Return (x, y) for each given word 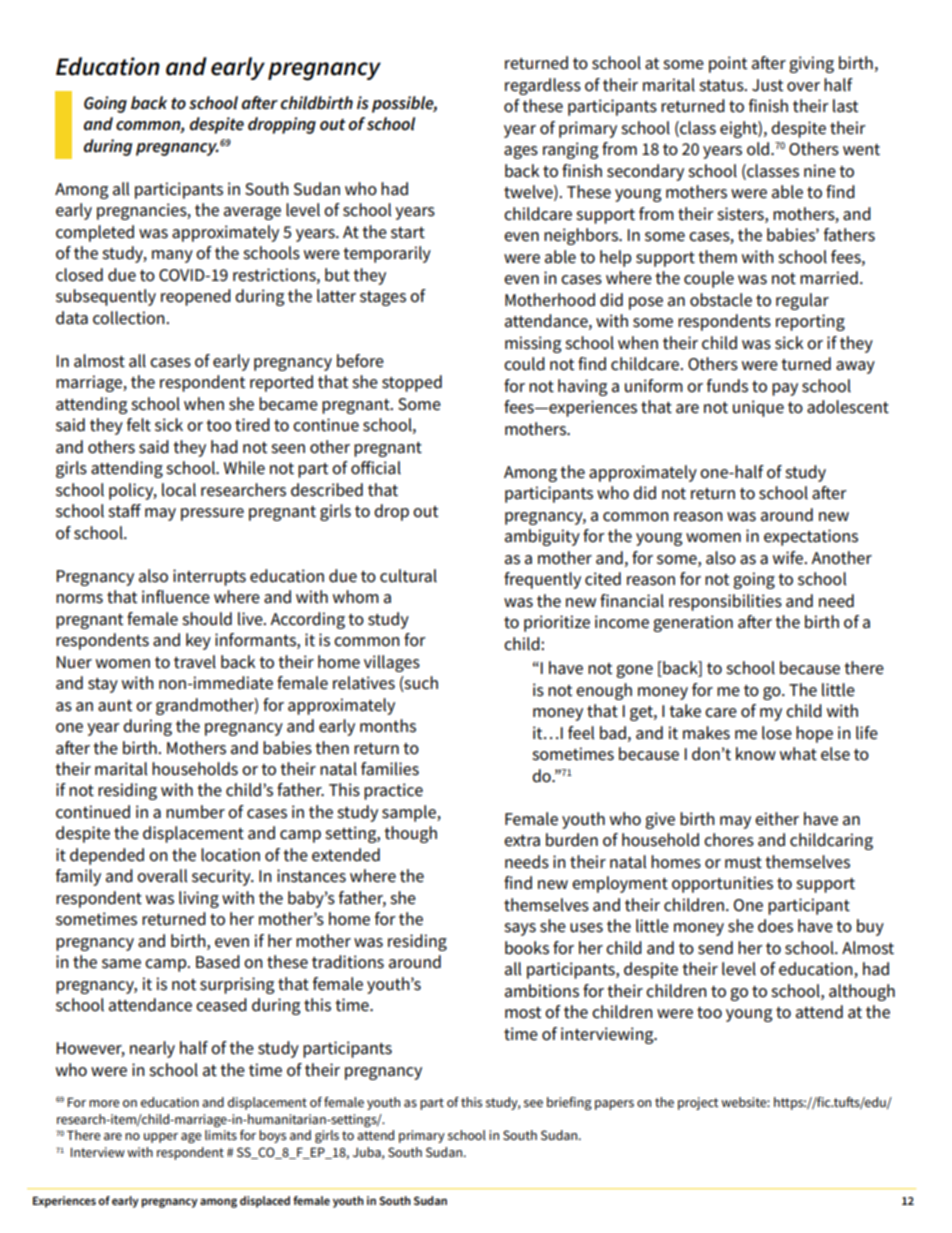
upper (161, 1138)
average (252, 213)
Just (767, 85)
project (698, 1103)
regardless (543, 86)
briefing (569, 1103)
